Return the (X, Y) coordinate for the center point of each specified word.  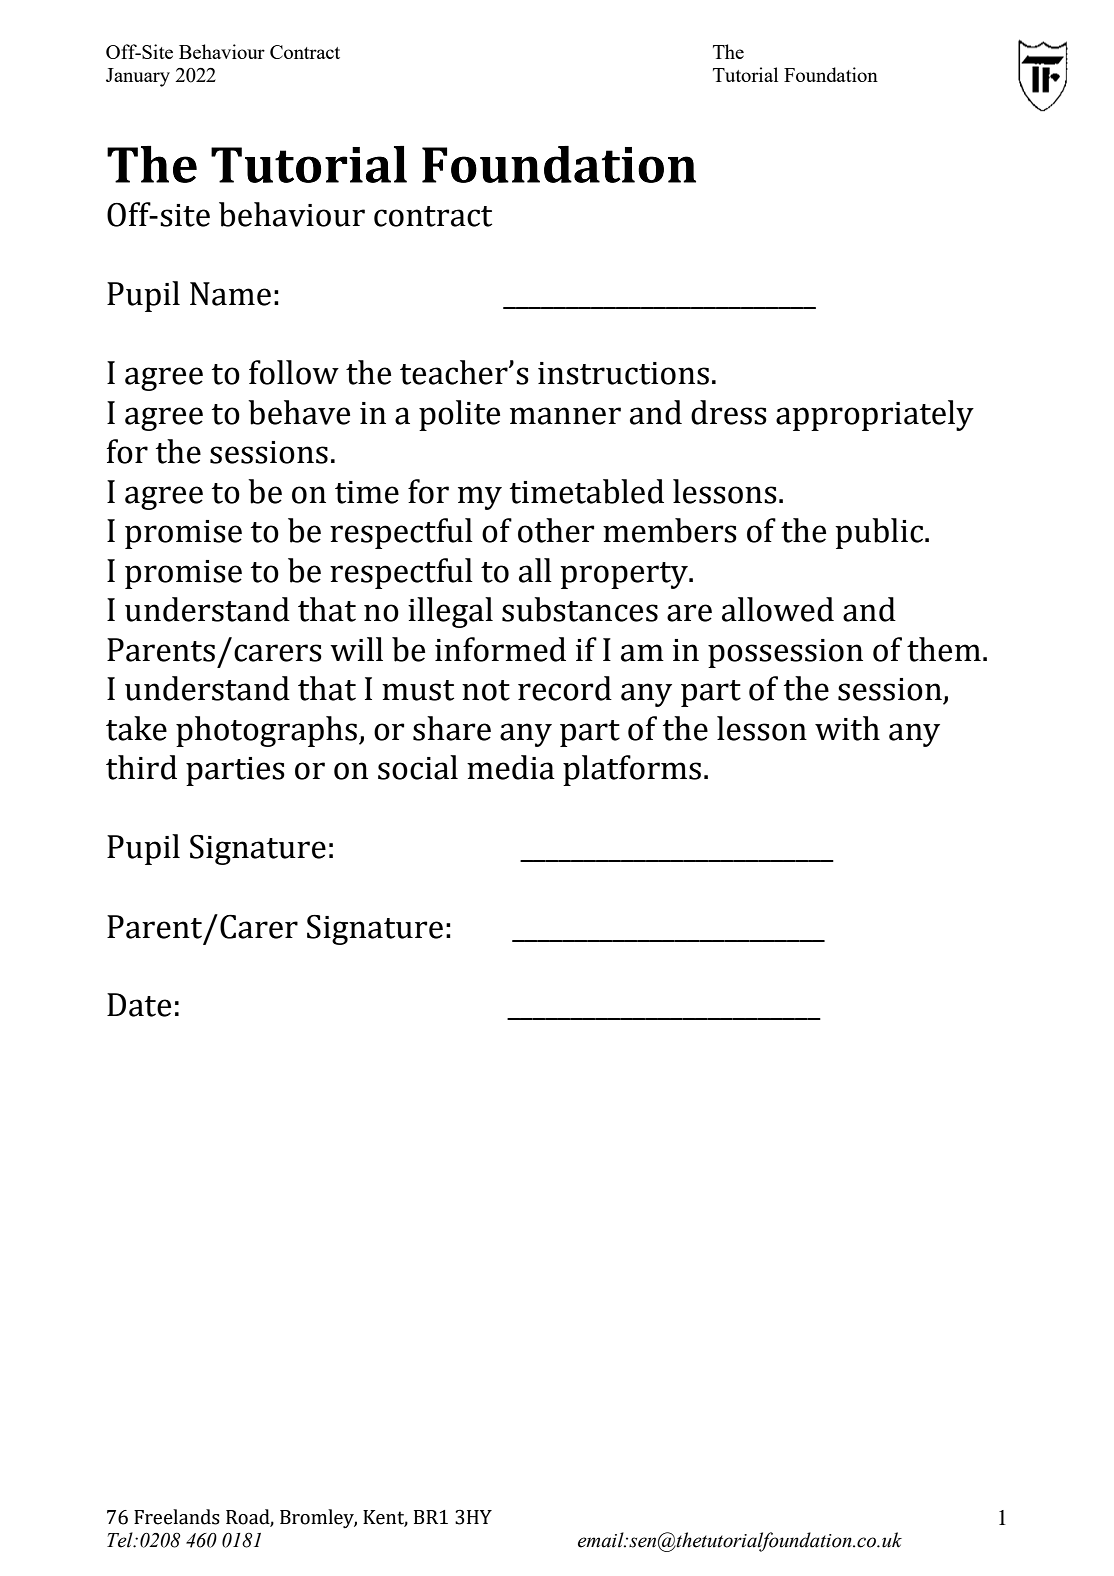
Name (230, 294)
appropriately (875, 415)
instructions (623, 373)
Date (139, 1005)
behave (299, 412)
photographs (266, 731)
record (565, 688)
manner (565, 416)
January (138, 77)
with (847, 728)
